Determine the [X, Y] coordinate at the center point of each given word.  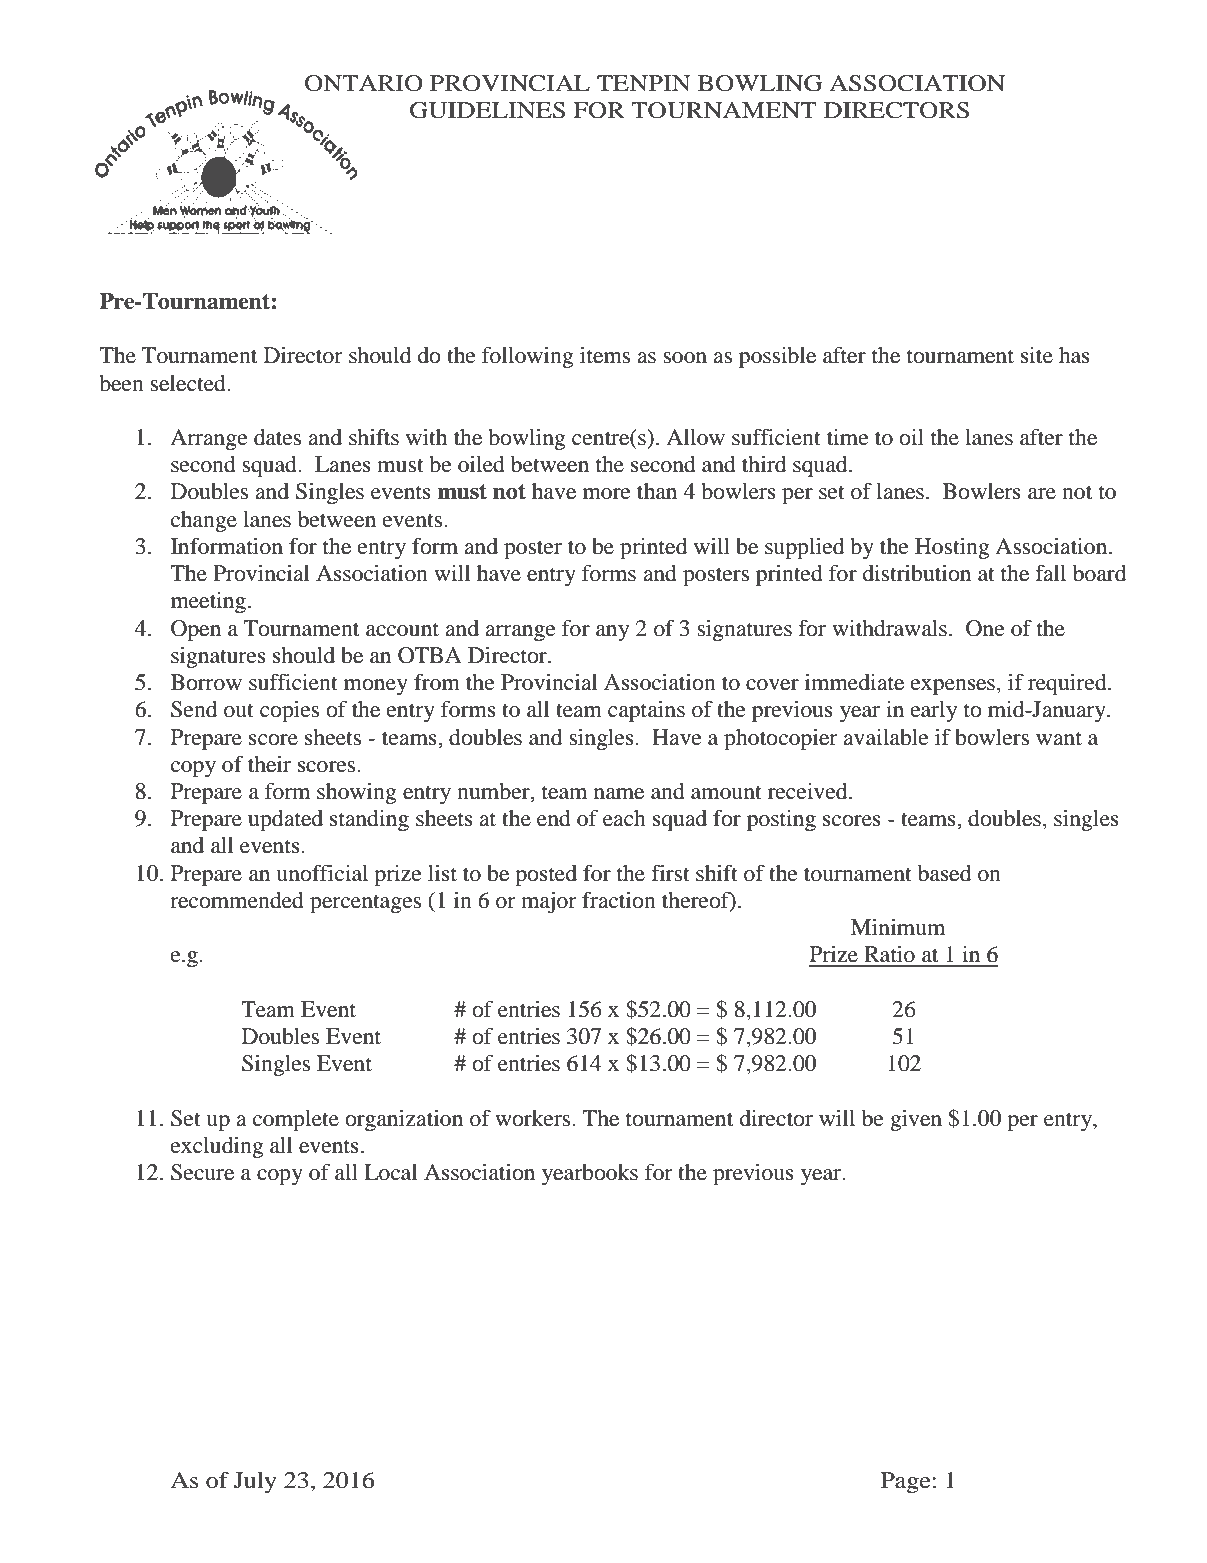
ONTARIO [364, 83]
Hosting [952, 548]
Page [907, 1482]
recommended [237, 900]
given [916, 1120]
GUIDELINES [487, 110]
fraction [619, 900]
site [1037, 355]
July [255, 1482]
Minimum [898, 927]
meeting [208, 602]
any [612, 633]
